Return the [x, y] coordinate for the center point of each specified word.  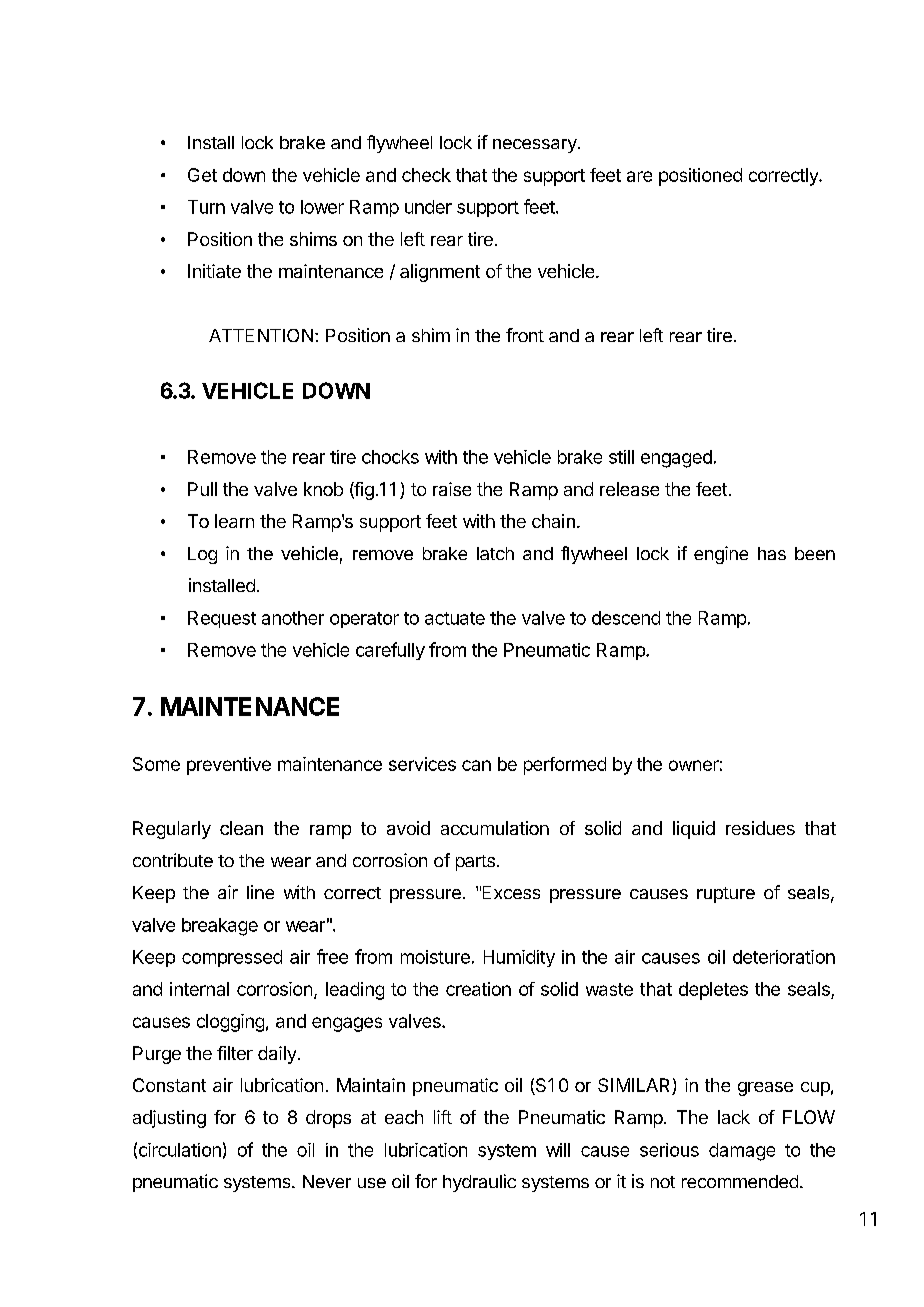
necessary [535, 146]
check [426, 175]
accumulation [495, 828]
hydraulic [479, 1183]
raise [452, 489]
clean [241, 828]
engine [721, 555]
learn [234, 521]
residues [760, 828]
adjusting [169, 1119]
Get [202, 175]
